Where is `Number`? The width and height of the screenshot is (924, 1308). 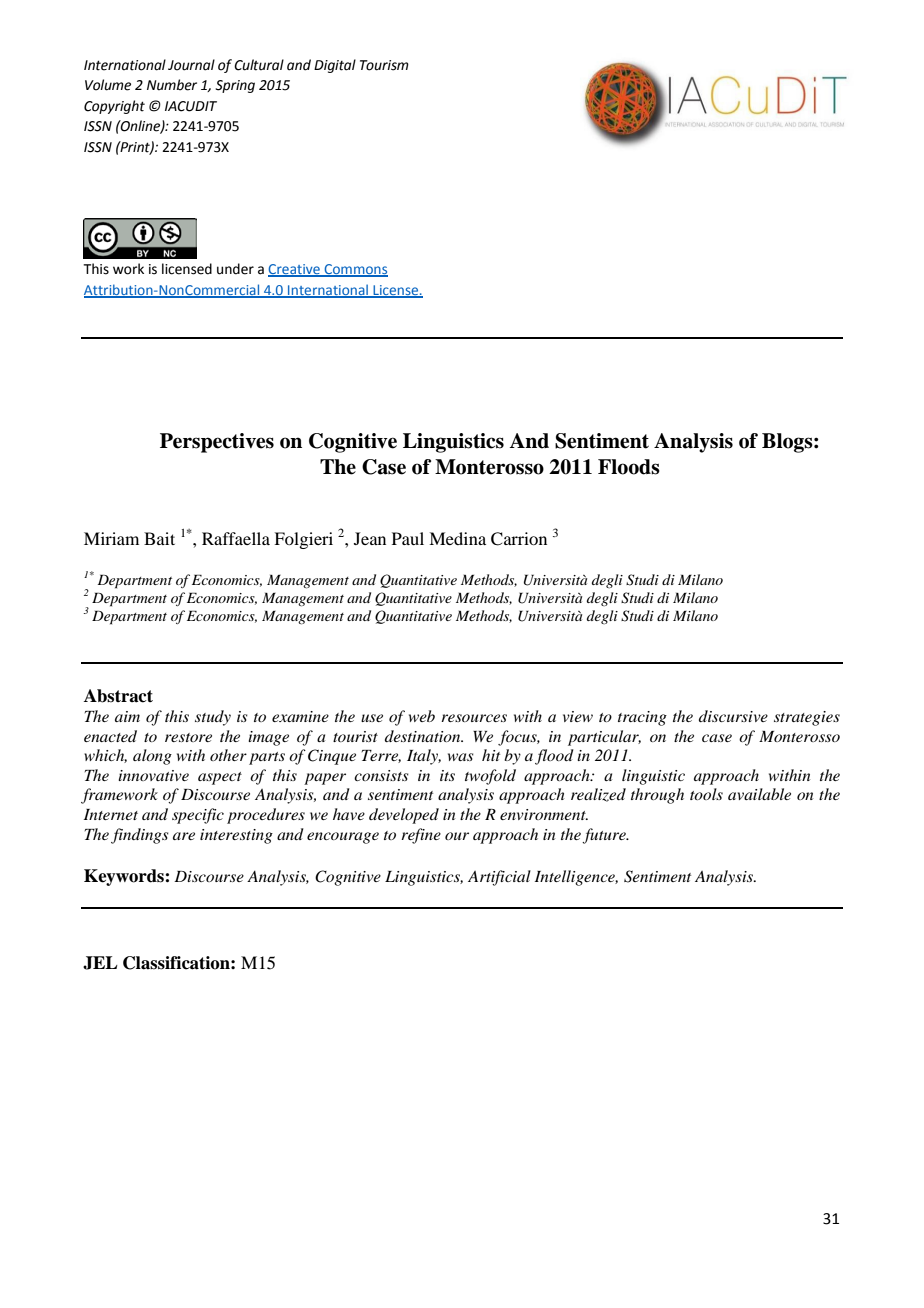
Number is located at coordinates (172, 85).
